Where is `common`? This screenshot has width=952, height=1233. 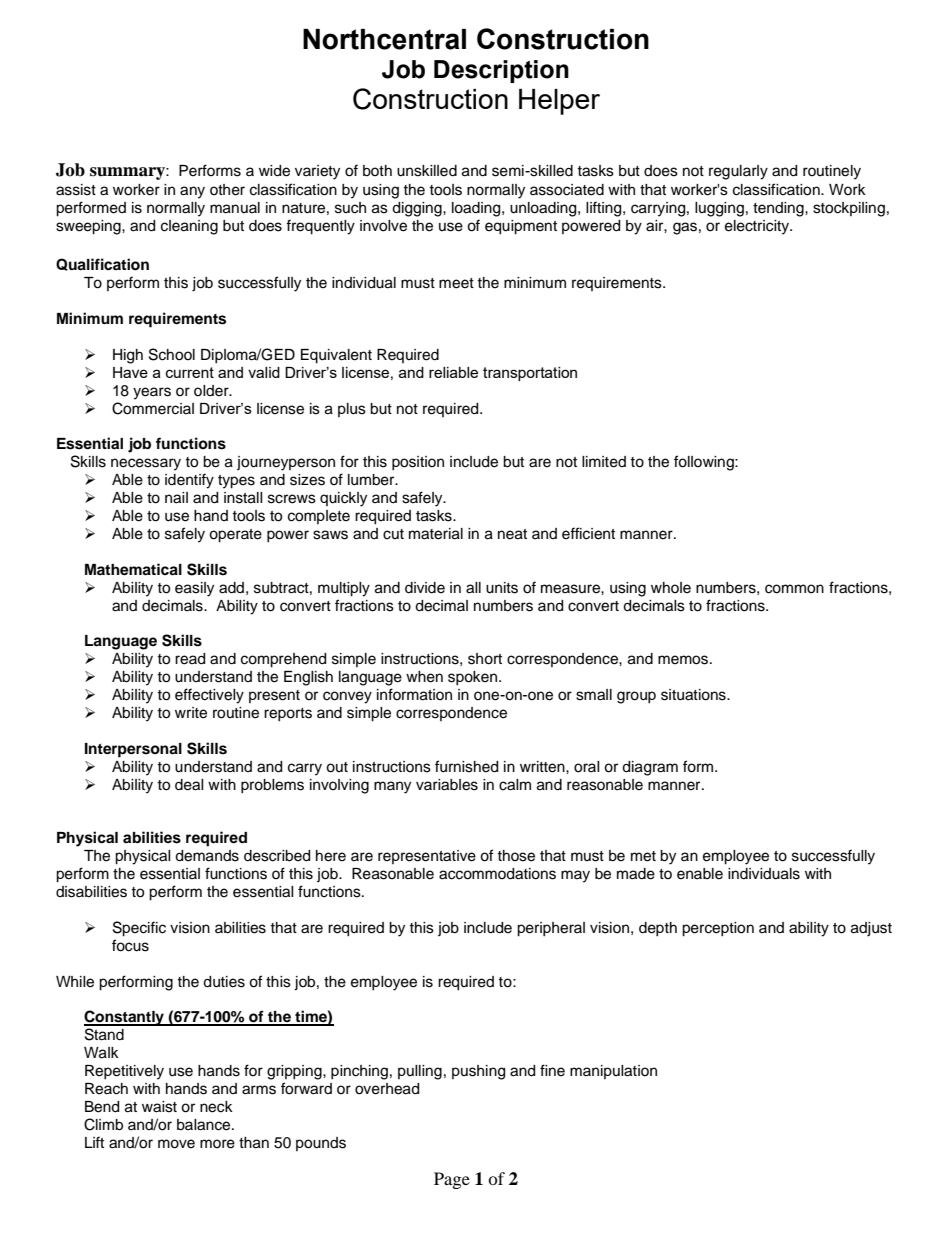
common is located at coordinates (794, 589).
